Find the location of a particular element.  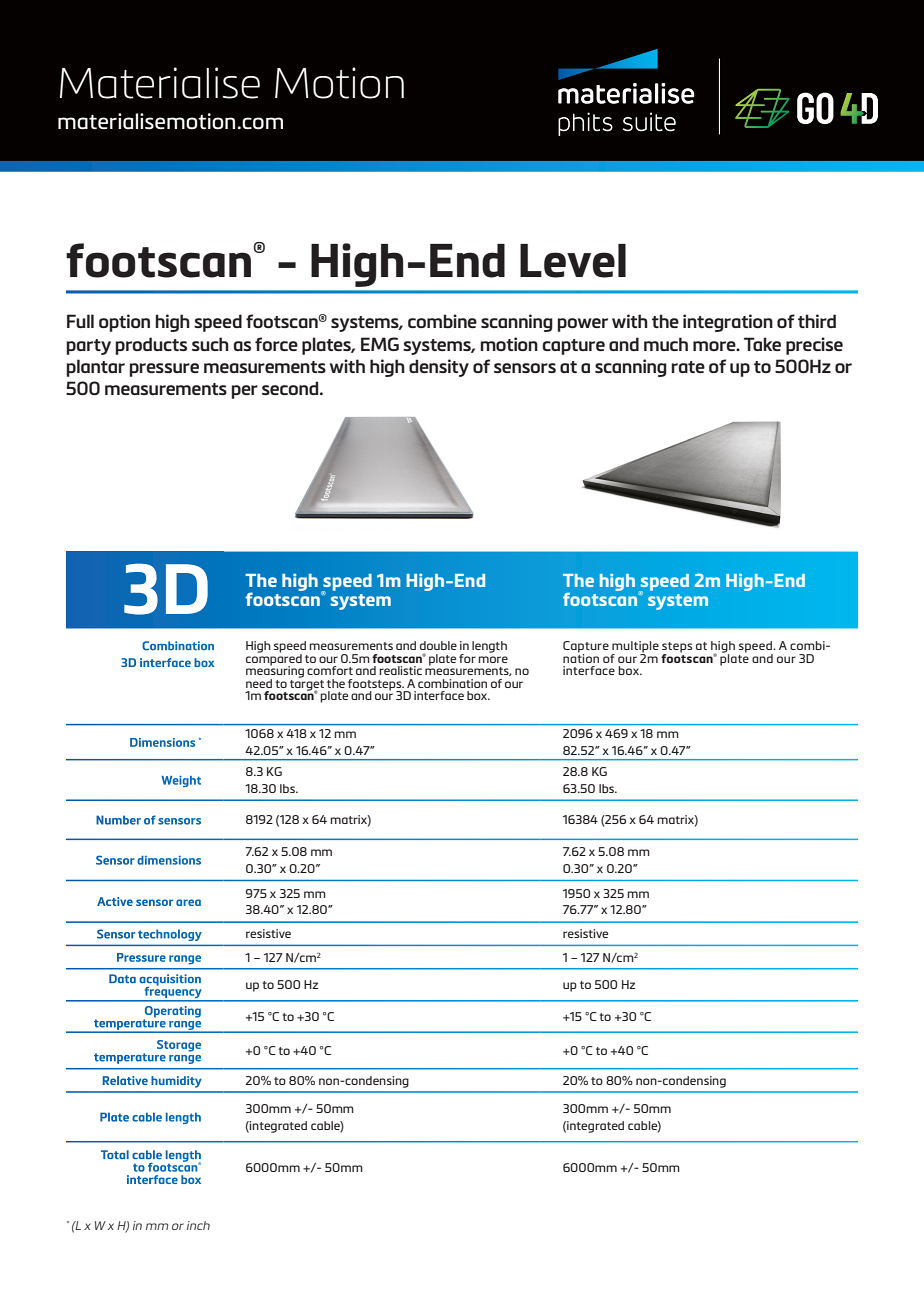

need is located at coordinates (259, 683).
